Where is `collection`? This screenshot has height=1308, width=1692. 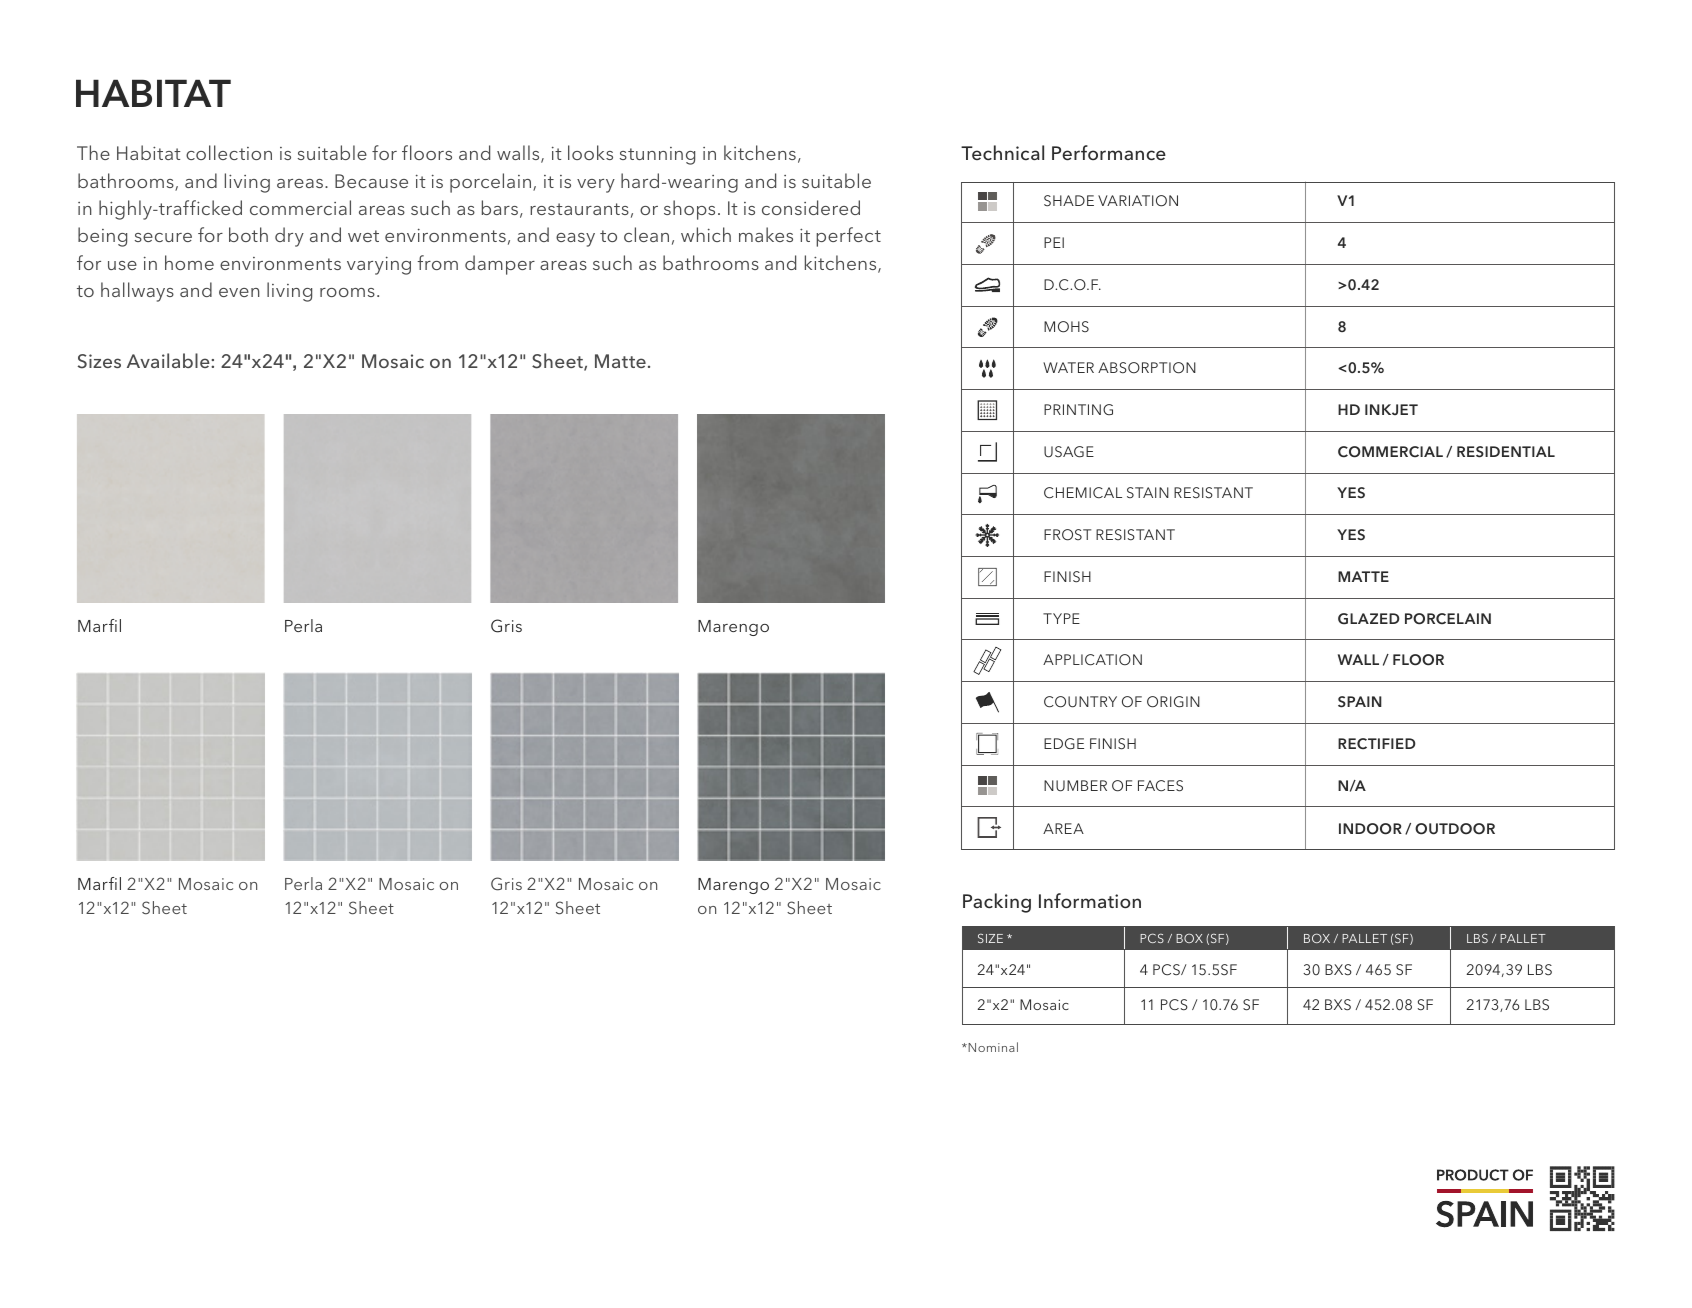 collection is located at coordinates (229, 152).
